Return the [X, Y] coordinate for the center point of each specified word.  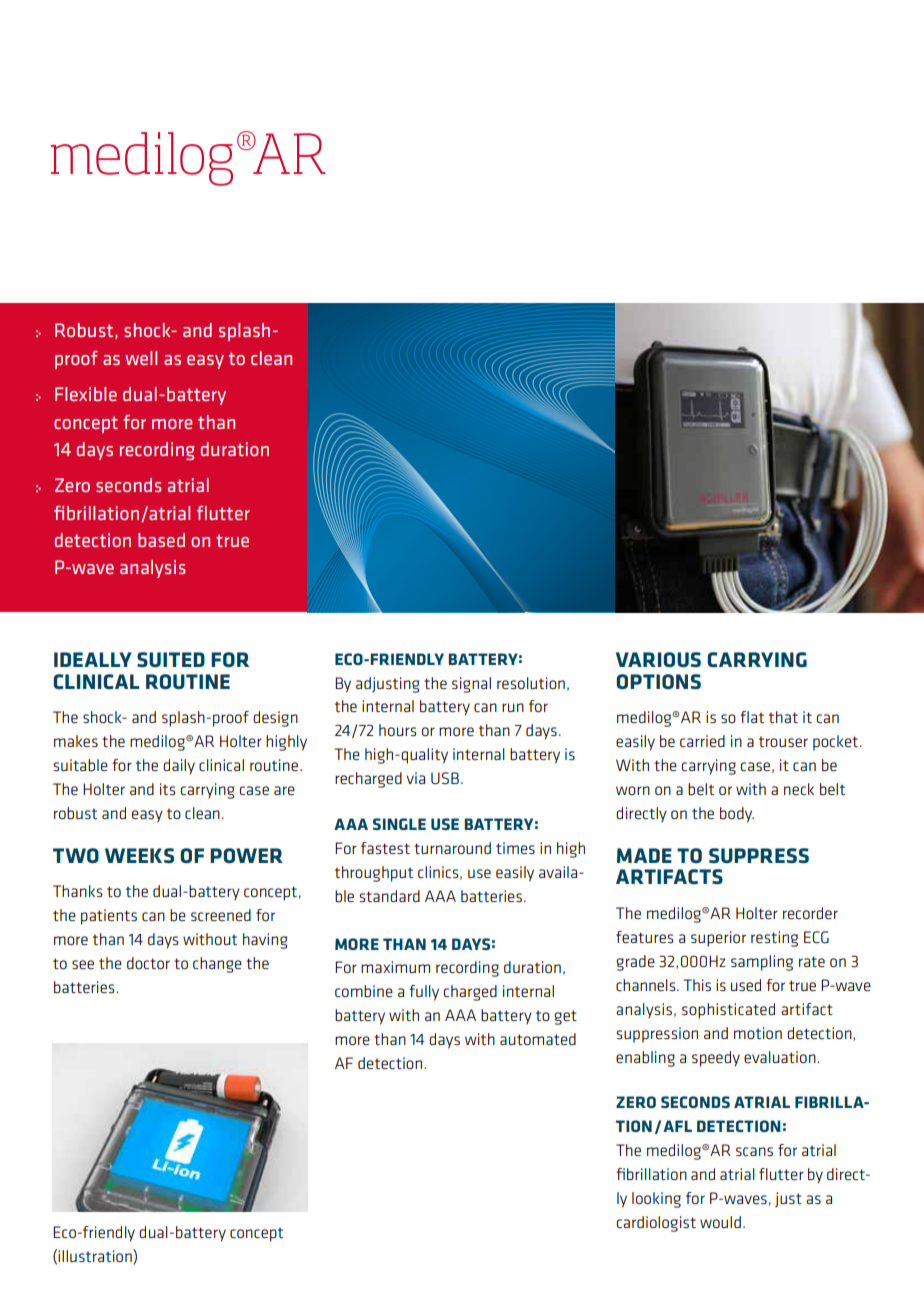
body [737, 815]
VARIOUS [658, 659]
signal [471, 685]
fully [424, 993]
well [141, 358]
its [167, 789]
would [720, 1222]
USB [445, 778]
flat [752, 717]
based [161, 540]
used [746, 985]
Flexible [86, 394]
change [217, 965]
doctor [148, 963]
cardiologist [656, 1224]
